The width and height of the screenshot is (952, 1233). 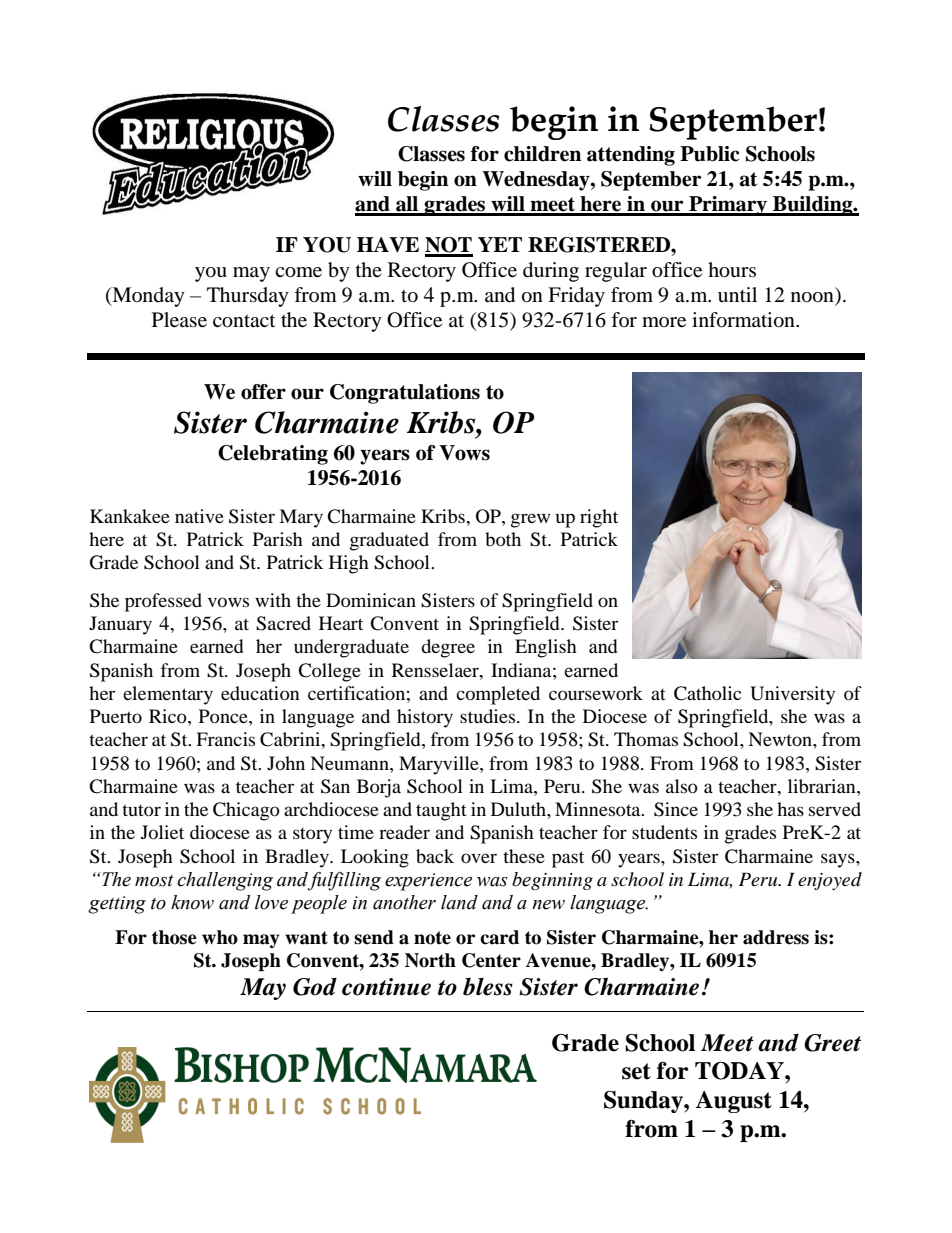 I want to click on degree, so click(x=448, y=648).
